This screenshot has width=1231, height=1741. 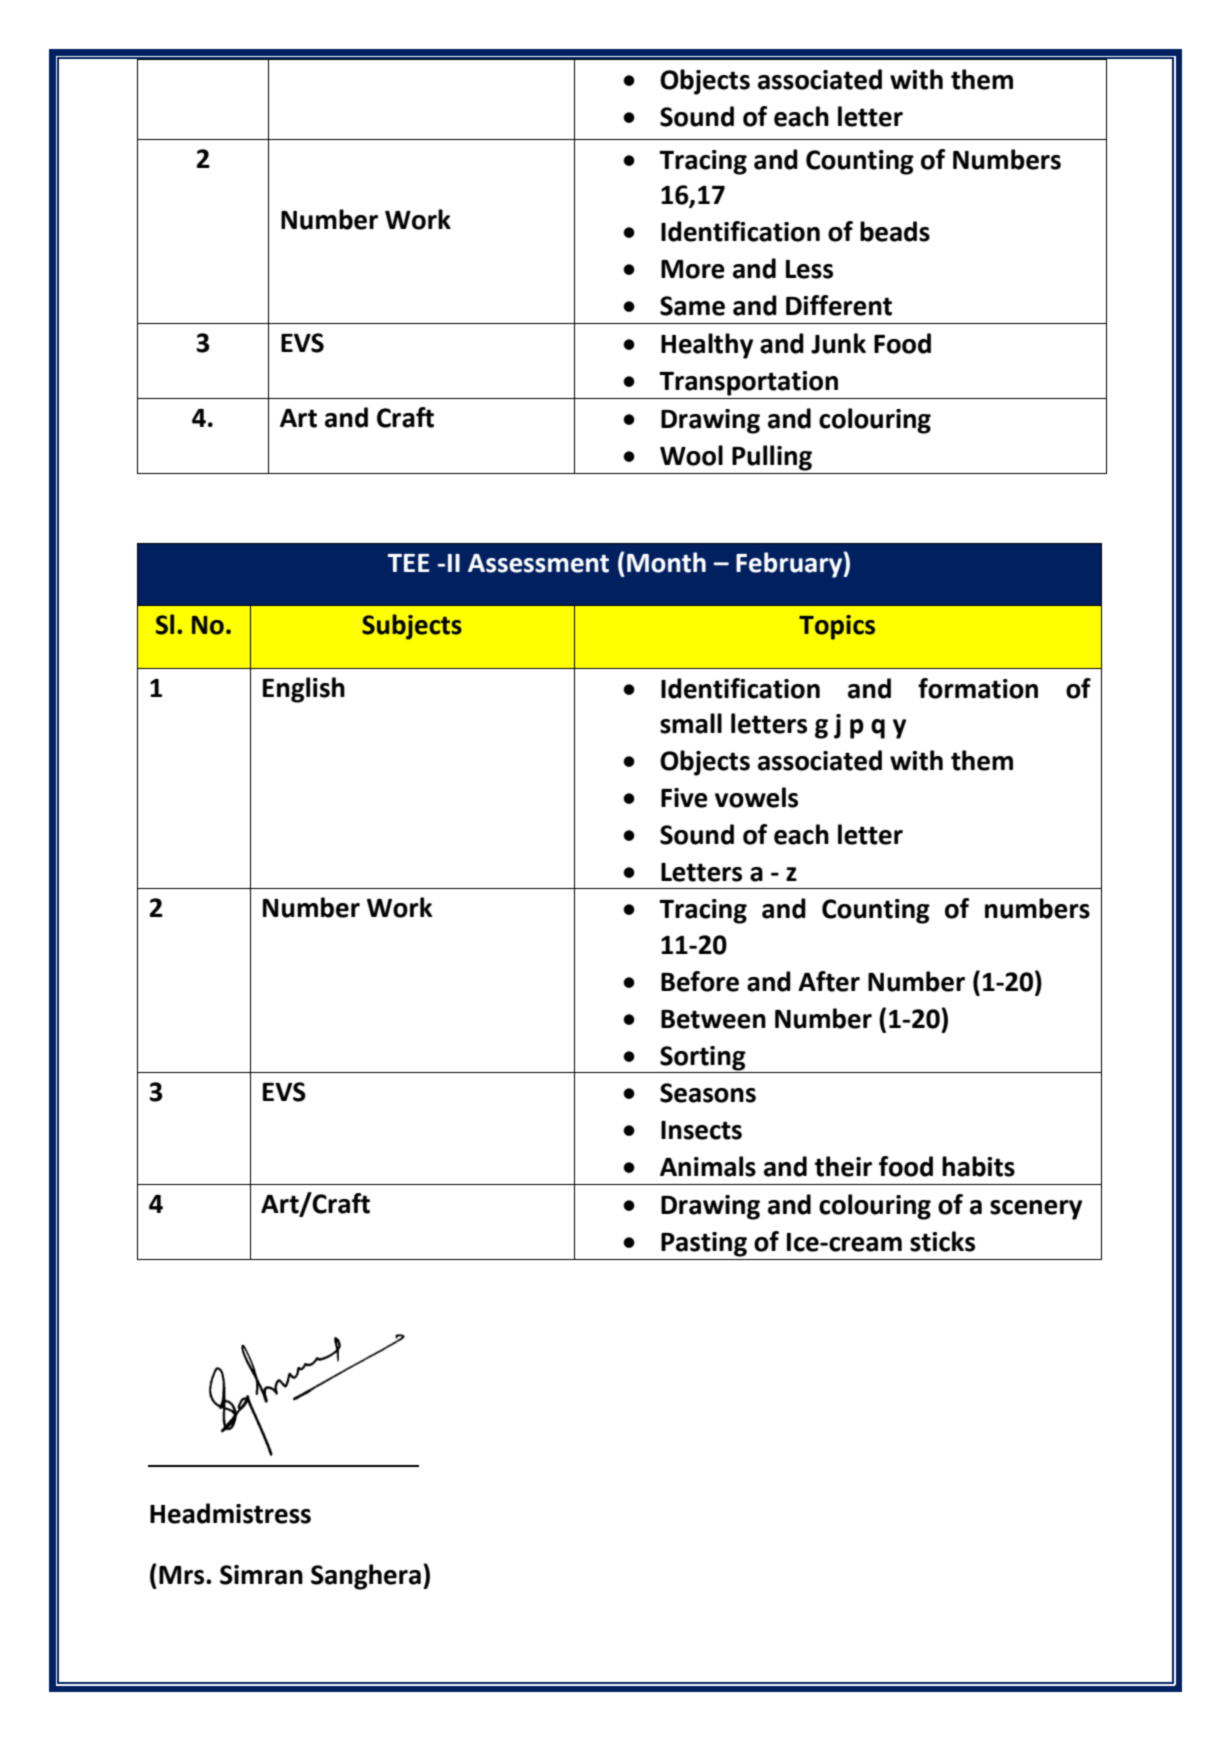 I want to click on beads, so click(x=895, y=231).
